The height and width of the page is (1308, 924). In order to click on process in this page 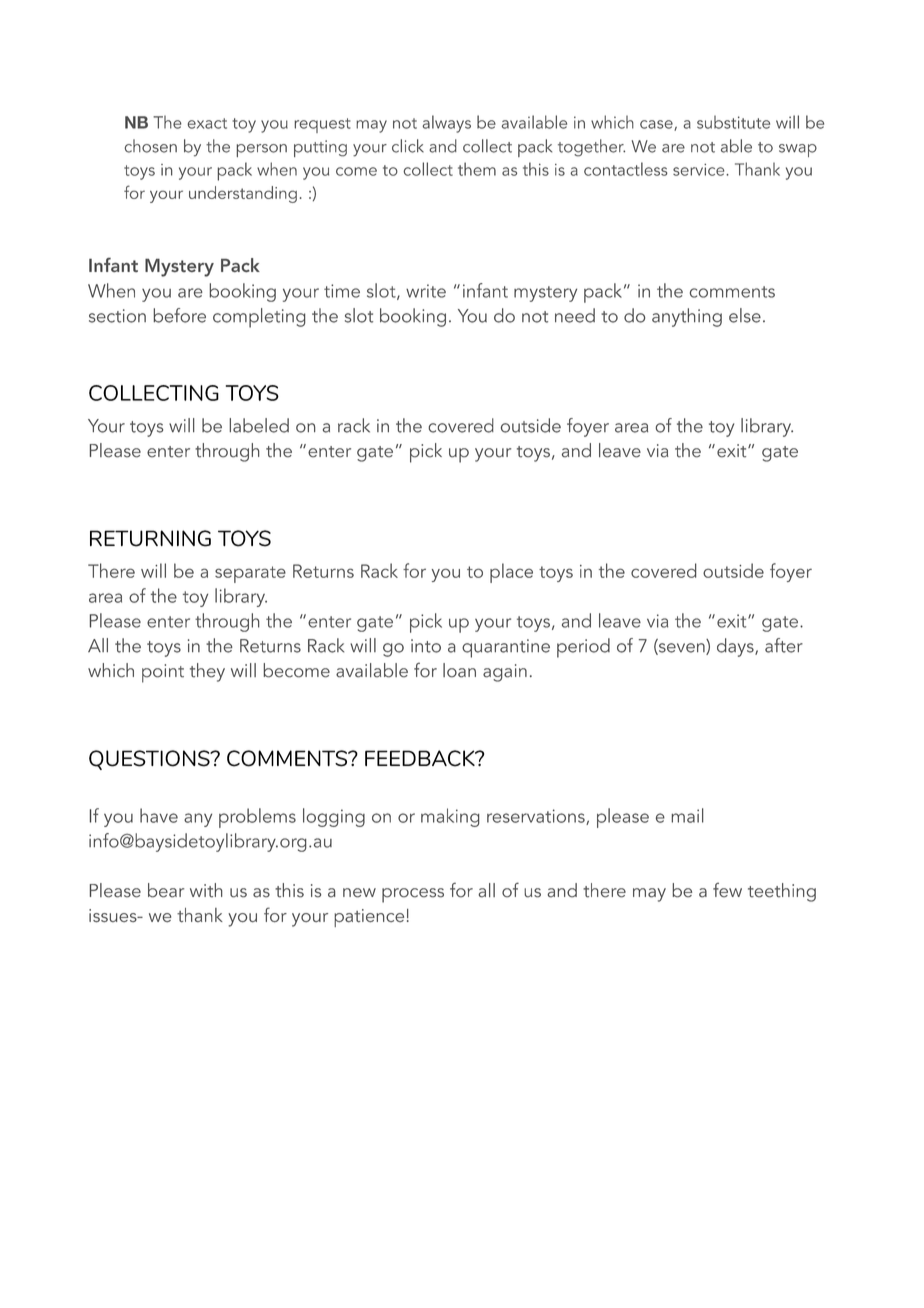, I will do `click(413, 895)`.
